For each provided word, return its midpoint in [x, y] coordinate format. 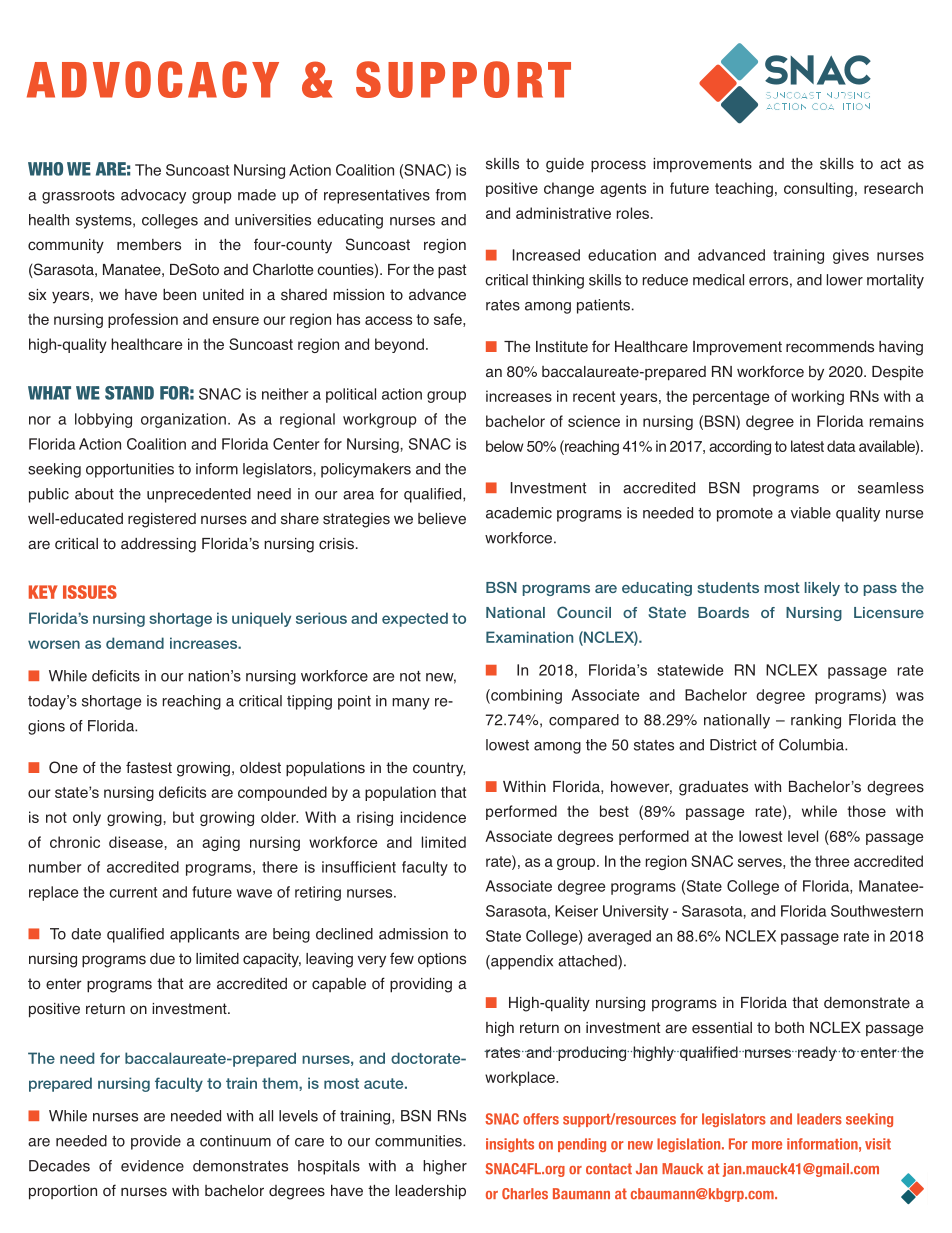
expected [415, 619]
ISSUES [90, 592]
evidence [152, 1166]
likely [822, 589]
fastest [149, 767]
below [504, 446]
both [789, 1028]
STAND [129, 393]
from [450, 195]
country [439, 769]
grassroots [78, 197]
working [817, 397]
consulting [818, 189]
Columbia [812, 745]
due [162, 959]
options [442, 960]
